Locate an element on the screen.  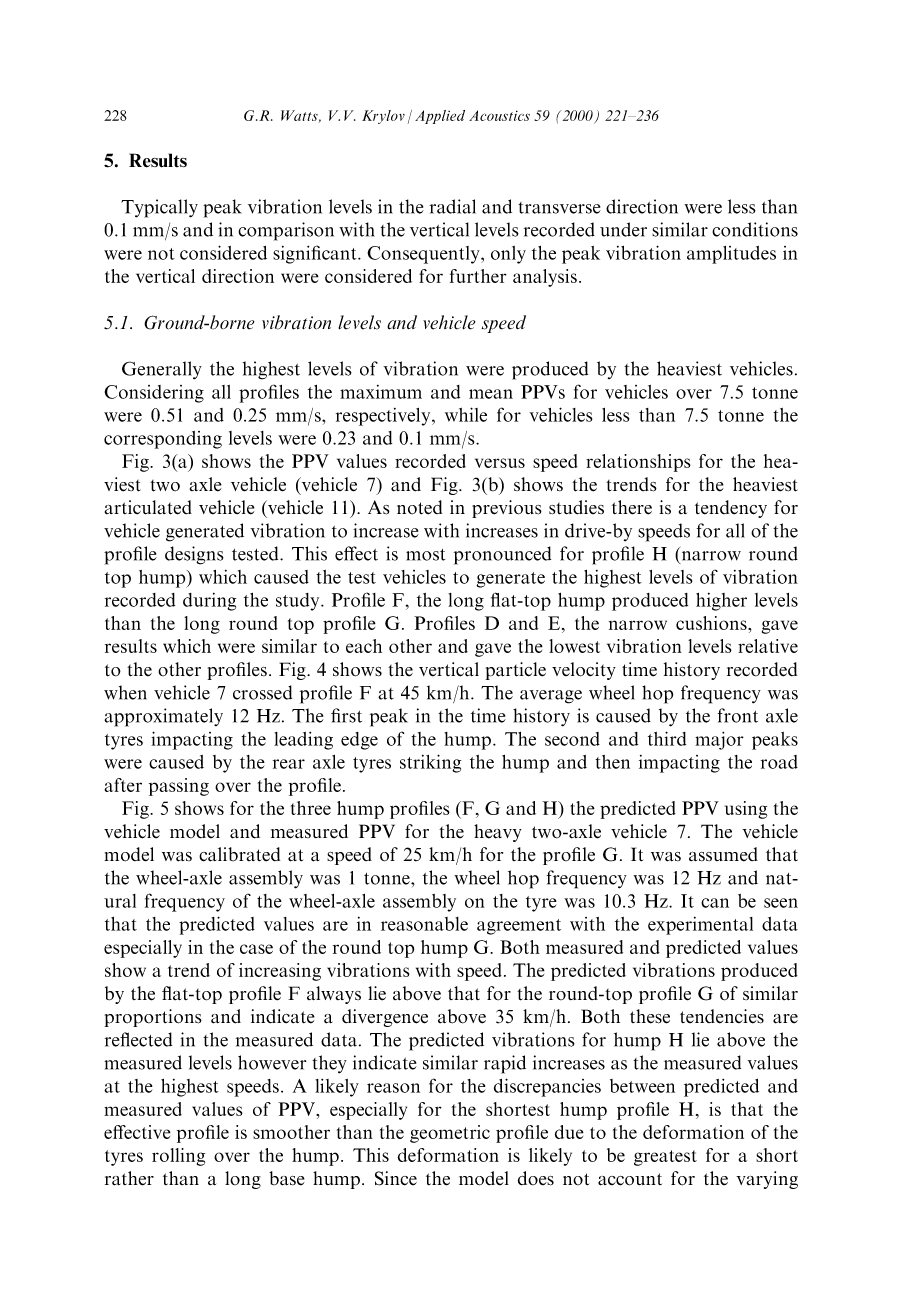
particle is located at coordinates (516, 671).
